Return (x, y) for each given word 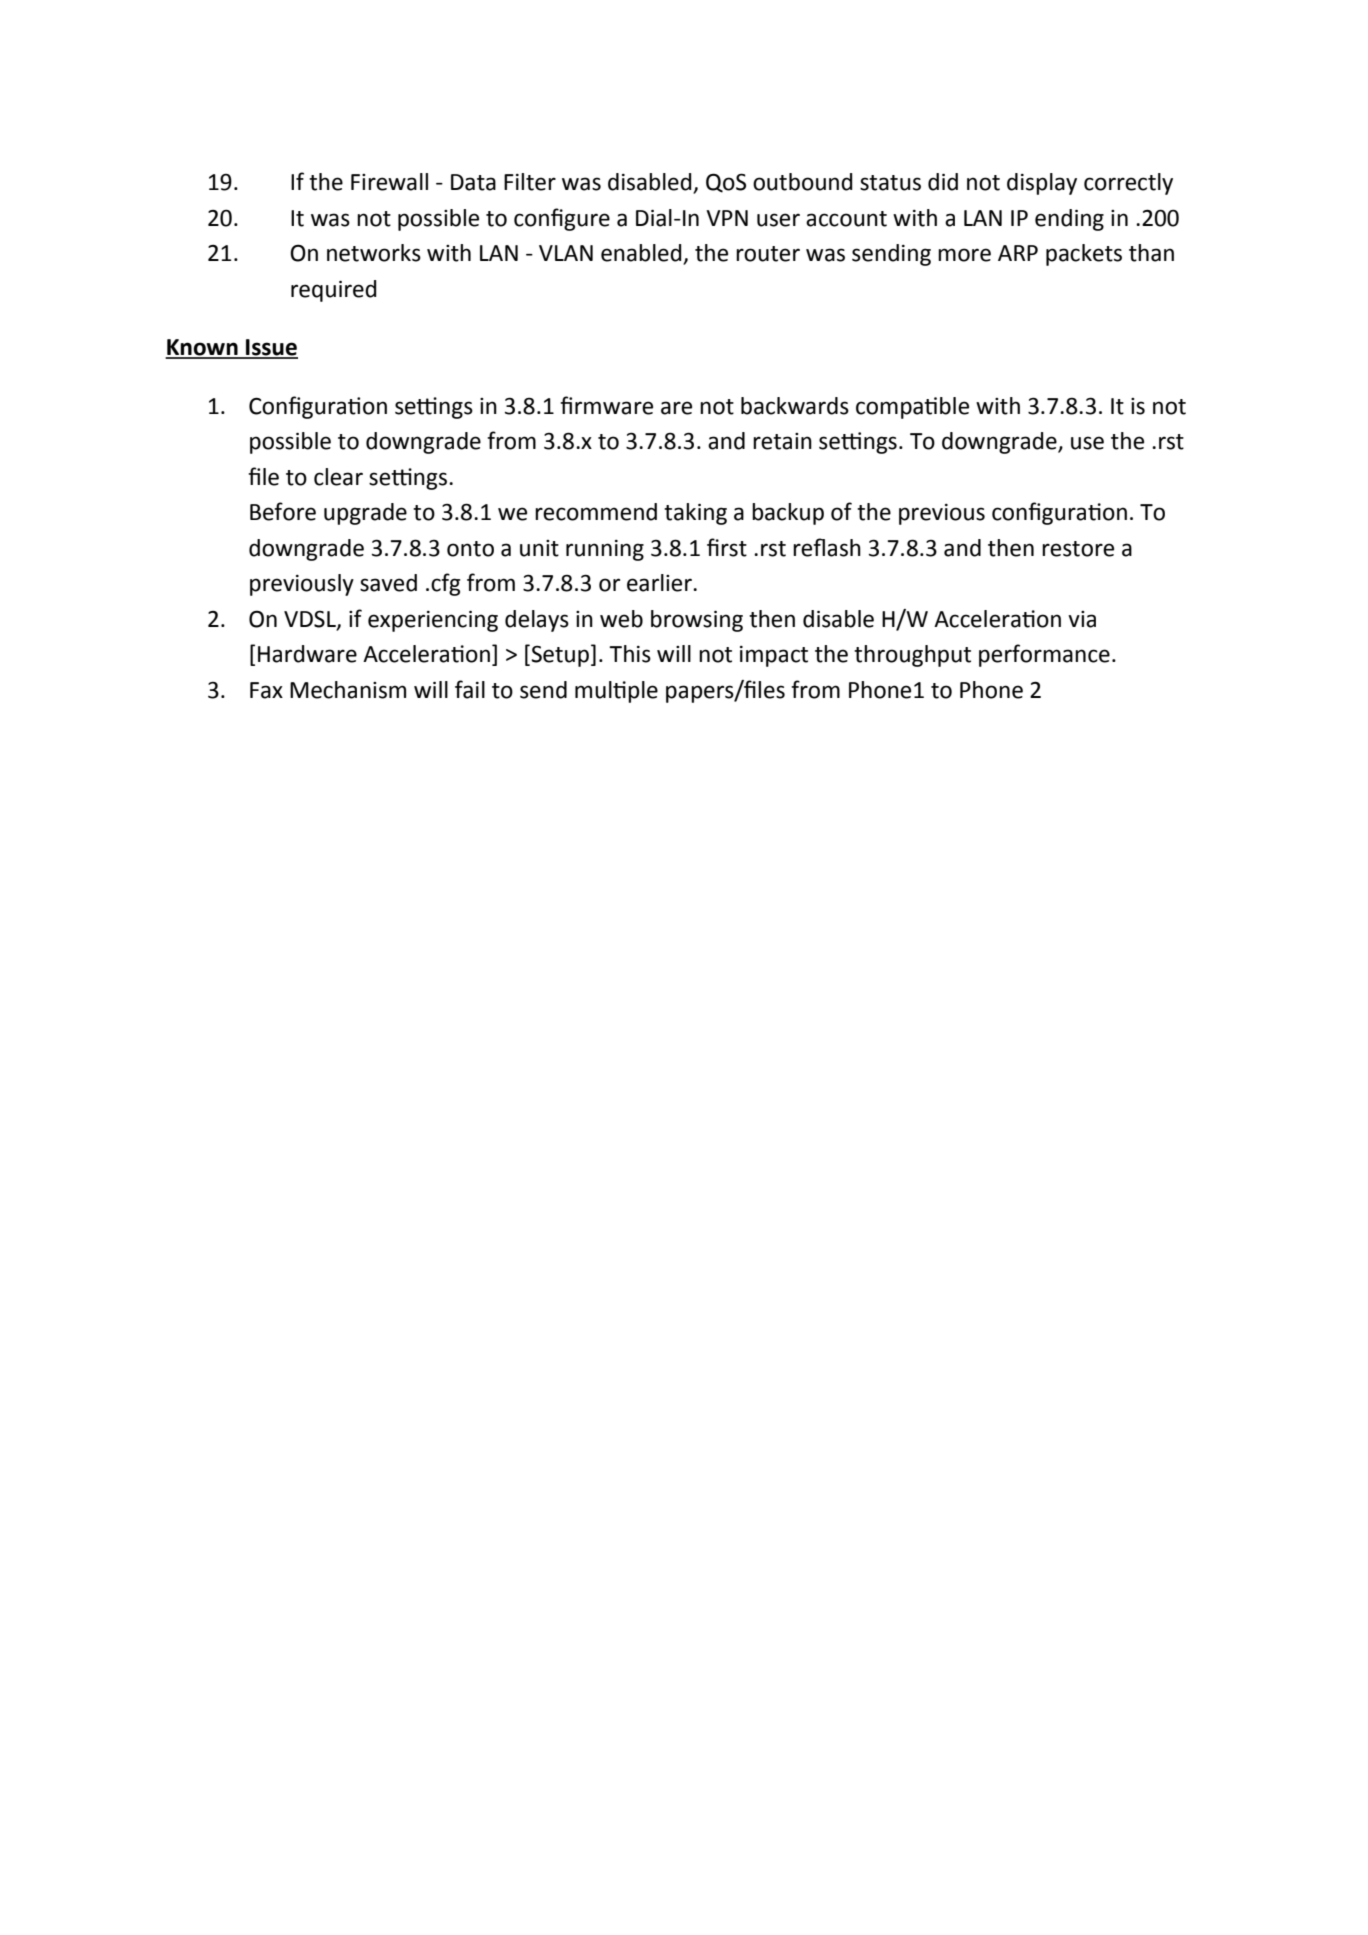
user (778, 220)
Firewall (389, 182)
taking (695, 514)
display (1042, 184)
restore (1078, 549)
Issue (271, 348)
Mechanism (348, 690)
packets (1084, 255)
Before (283, 511)
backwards (795, 406)
